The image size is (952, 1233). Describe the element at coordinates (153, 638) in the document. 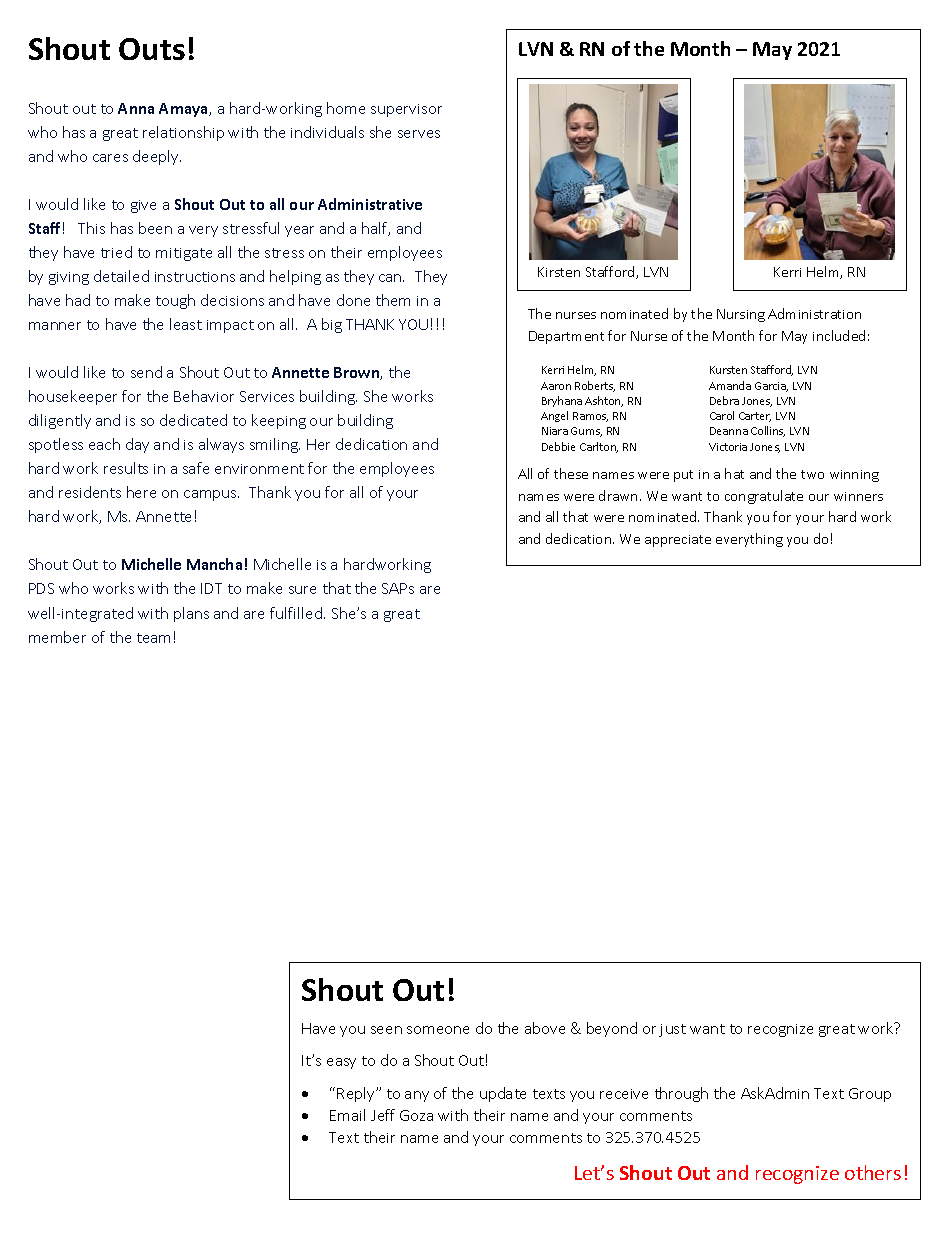

I see `team` at that location.
